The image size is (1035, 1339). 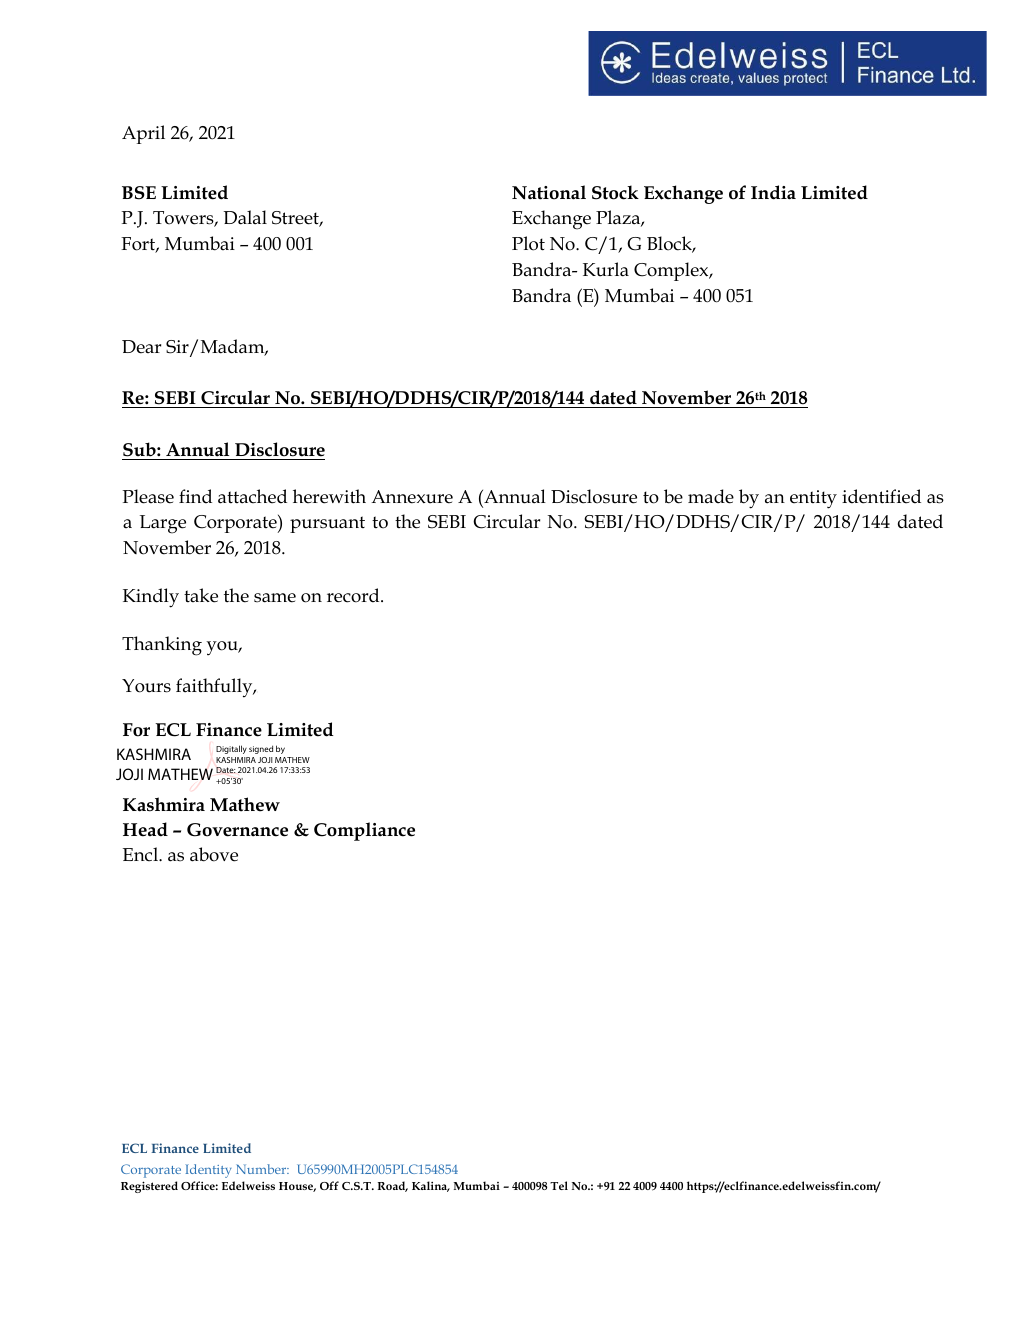 I want to click on Compliance, so click(x=364, y=831).
